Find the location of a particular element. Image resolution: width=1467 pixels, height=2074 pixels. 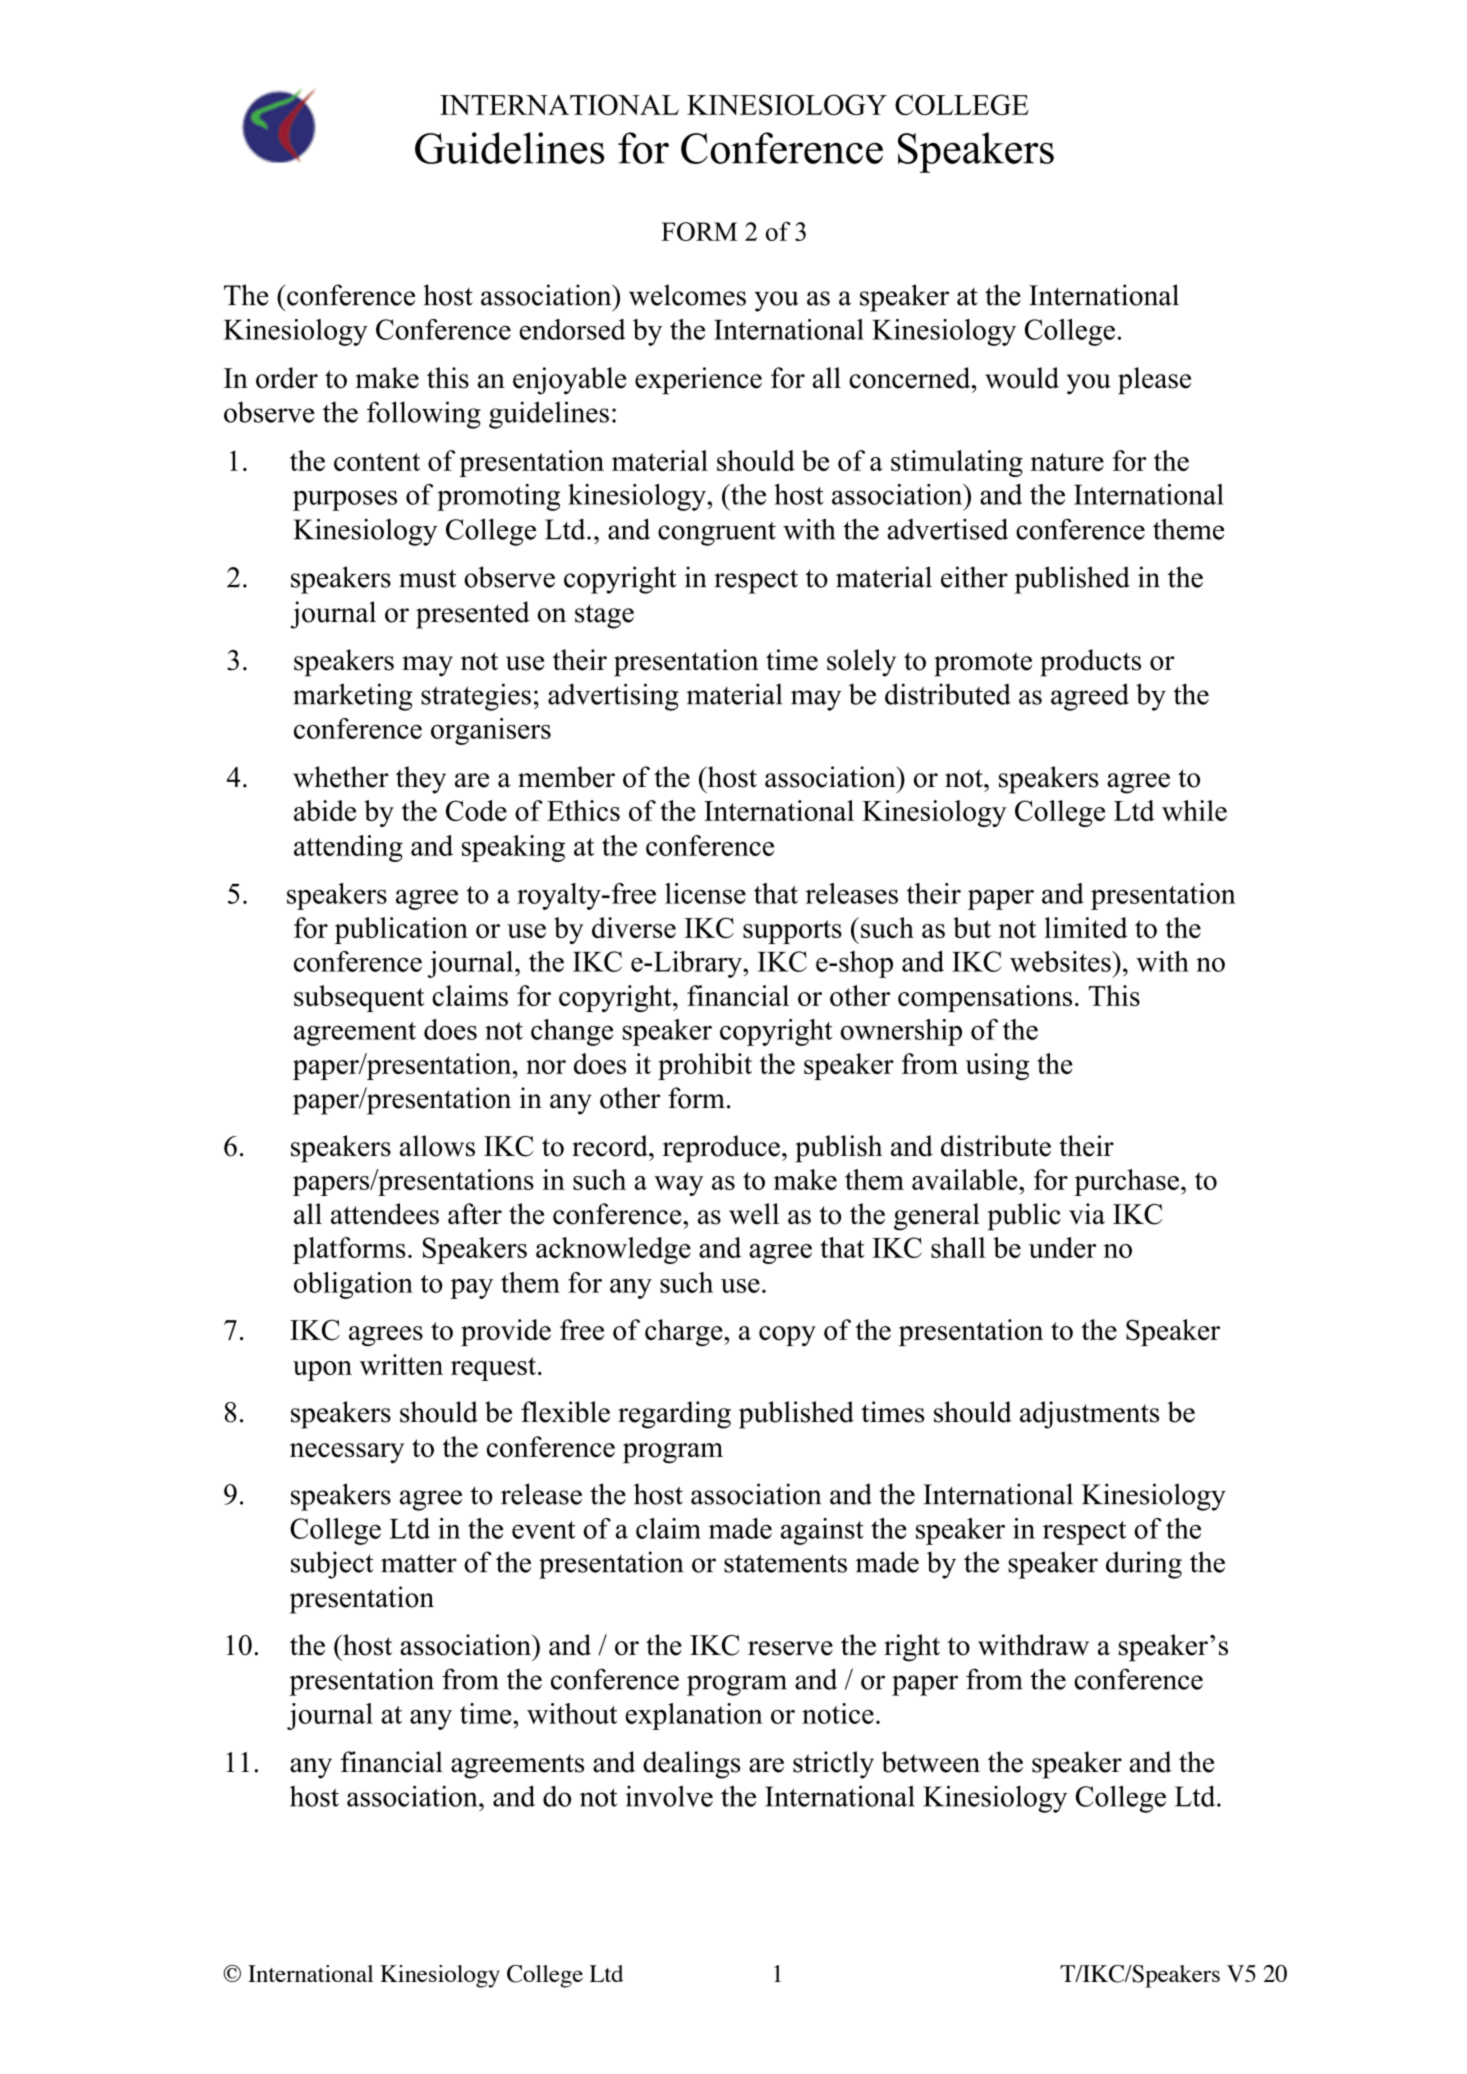

using is located at coordinates (997, 1066).
